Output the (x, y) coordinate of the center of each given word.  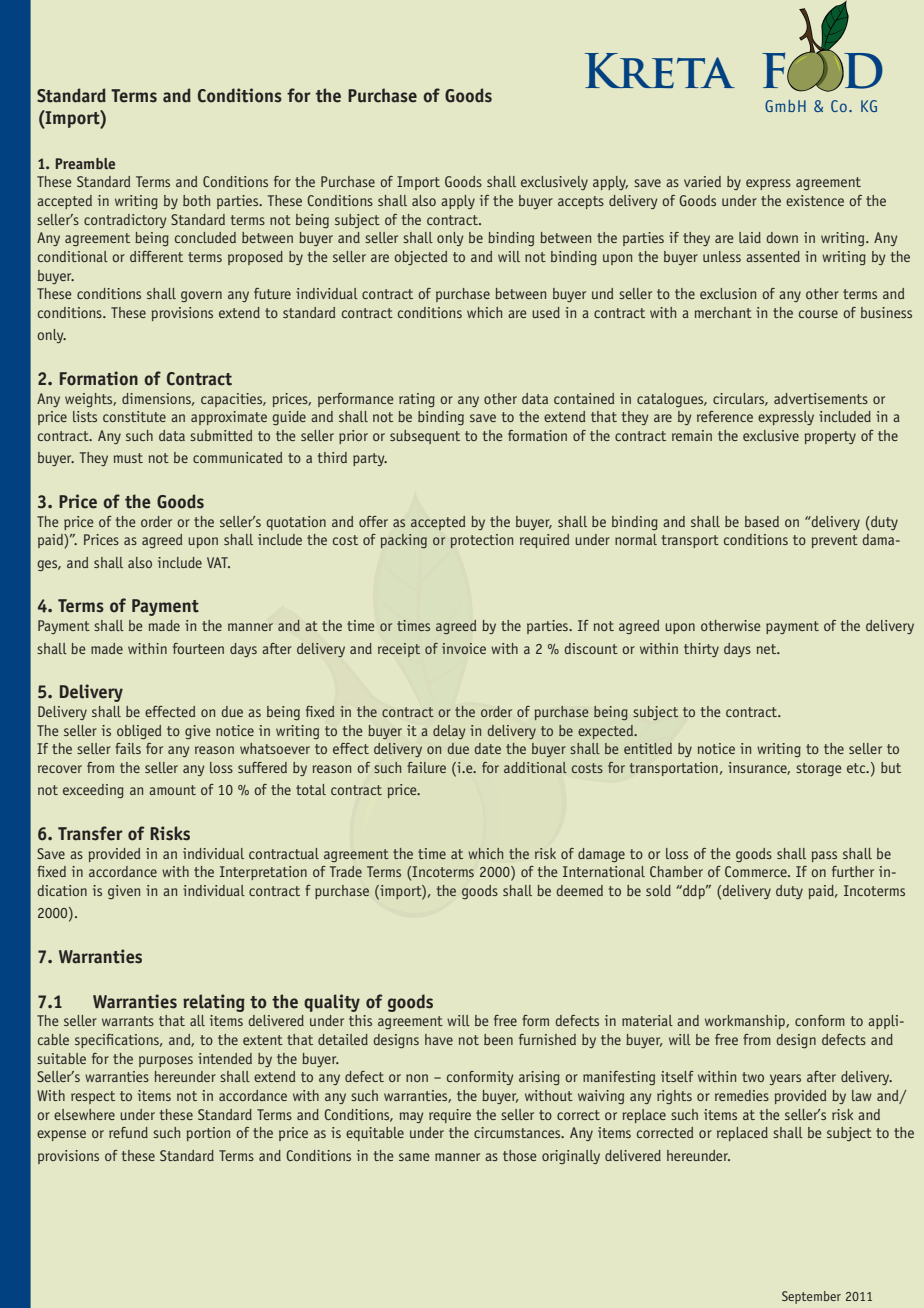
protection (481, 541)
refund (128, 1132)
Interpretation (263, 873)
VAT (218, 562)
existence (815, 200)
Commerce (757, 871)
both (196, 200)
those (520, 1155)
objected (420, 258)
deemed (579, 890)
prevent (835, 541)
